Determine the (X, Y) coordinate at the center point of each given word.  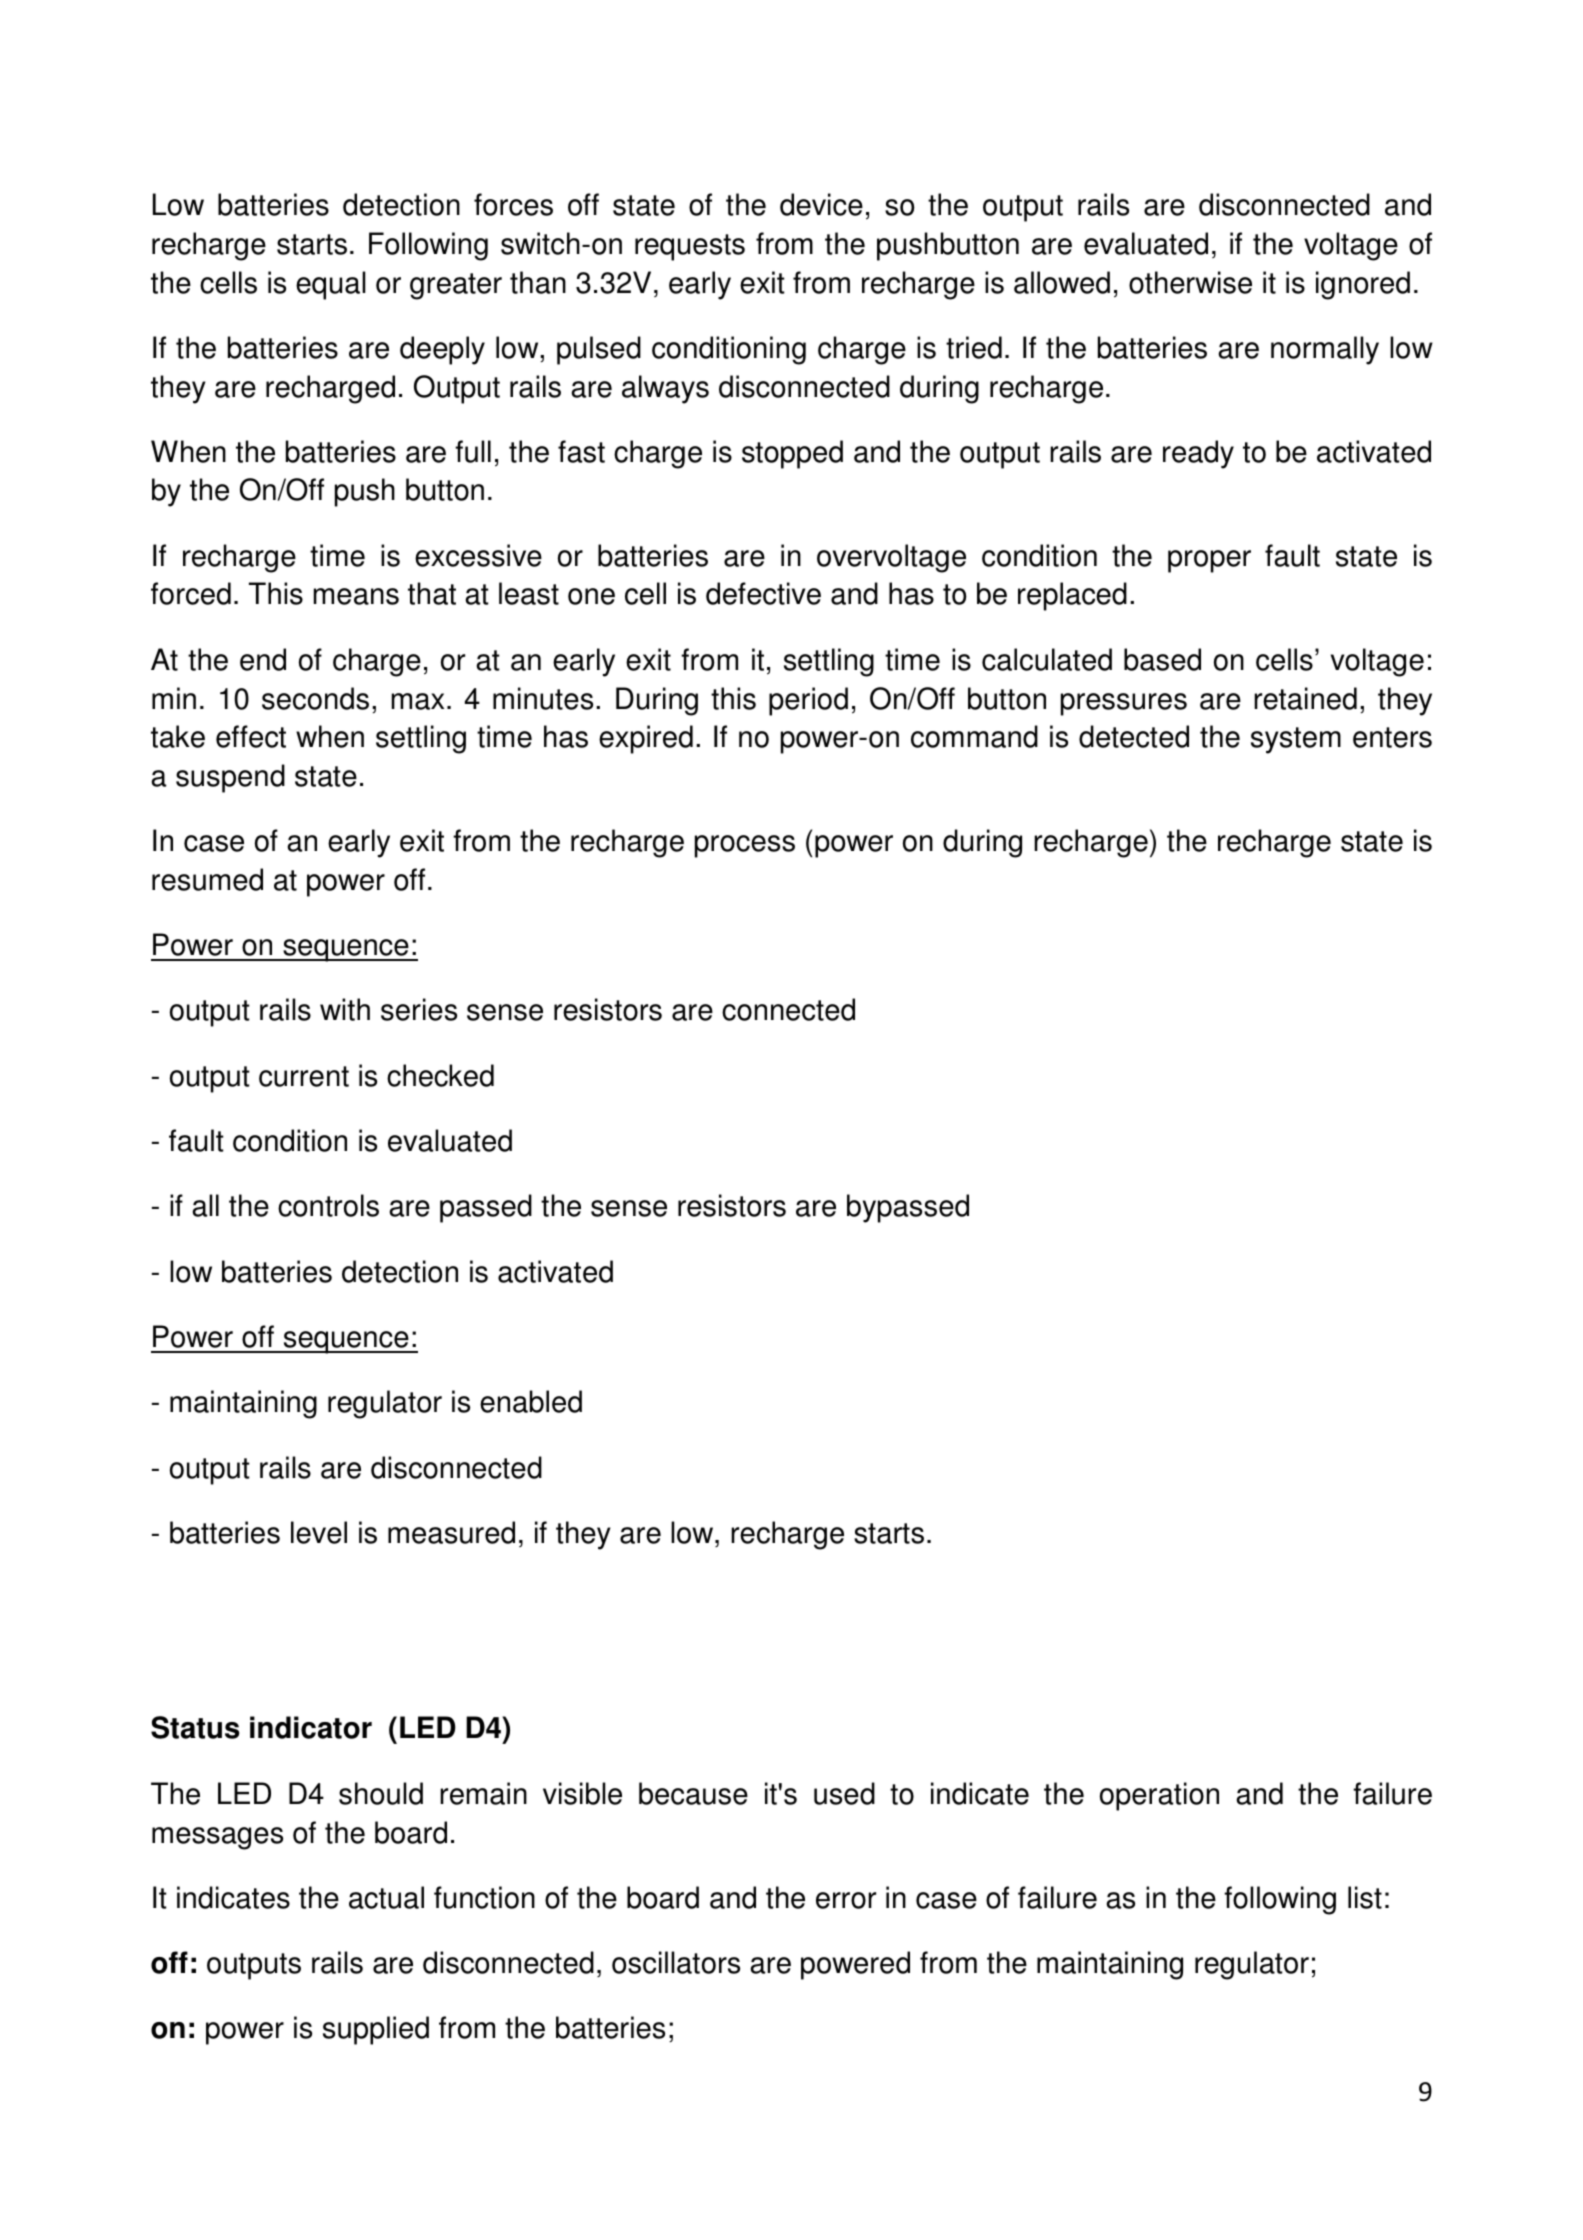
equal (331, 285)
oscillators (676, 1962)
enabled (531, 1401)
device (821, 204)
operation (1159, 1796)
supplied (376, 2030)
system (1296, 740)
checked (440, 1075)
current (304, 1076)
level (319, 1532)
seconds (315, 698)
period (808, 701)
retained (1305, 698)
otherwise (1190, 282)
